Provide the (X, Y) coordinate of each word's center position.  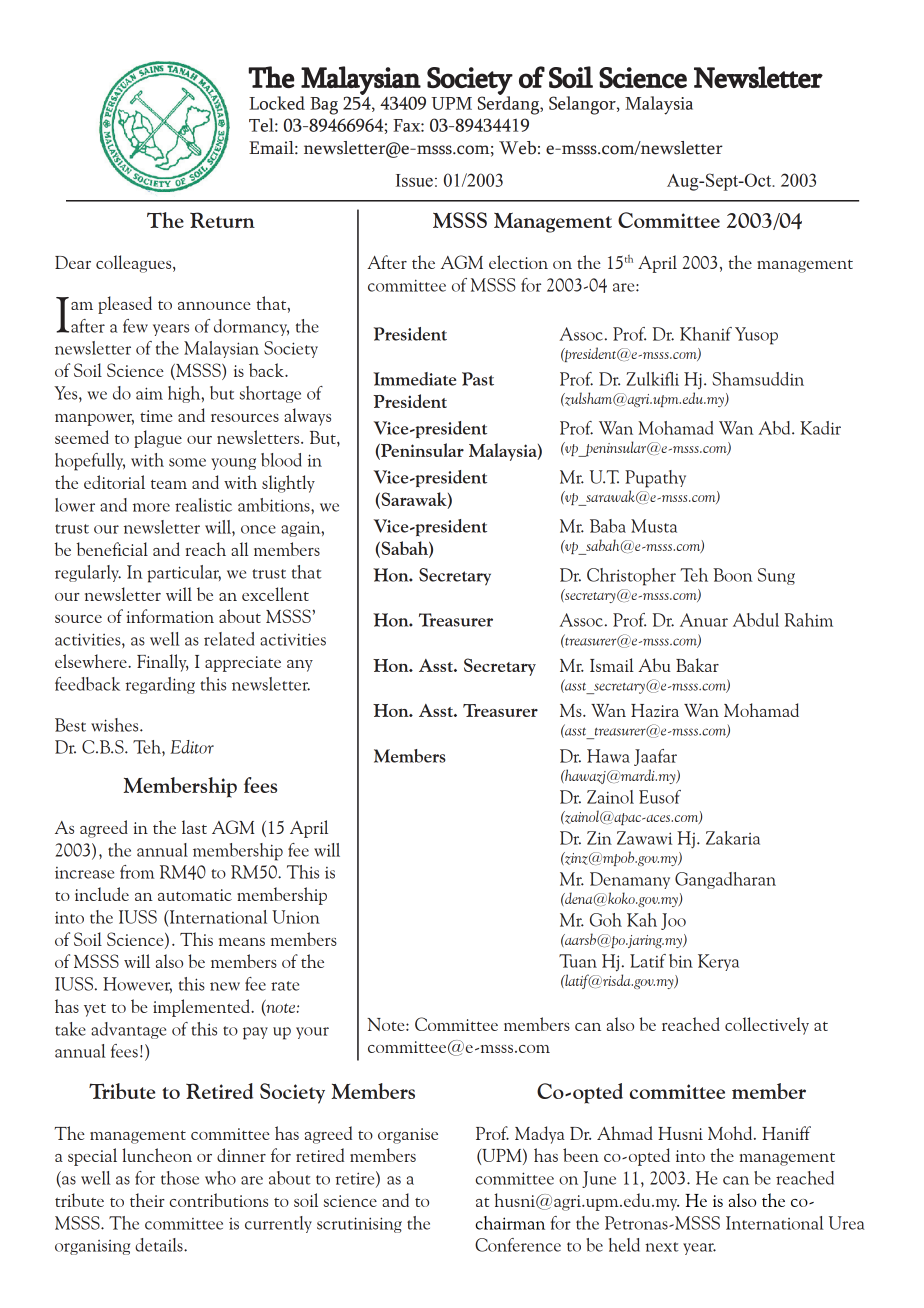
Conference (518, 1245)
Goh (606, 920)
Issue (414, 180)
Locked (277, 103)
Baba (608, 526)
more (151, 507)
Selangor (583, 105)
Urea (847, 1223)
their (147, 1200)
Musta (654, 526)
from (137, 872)
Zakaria (733, 838)
